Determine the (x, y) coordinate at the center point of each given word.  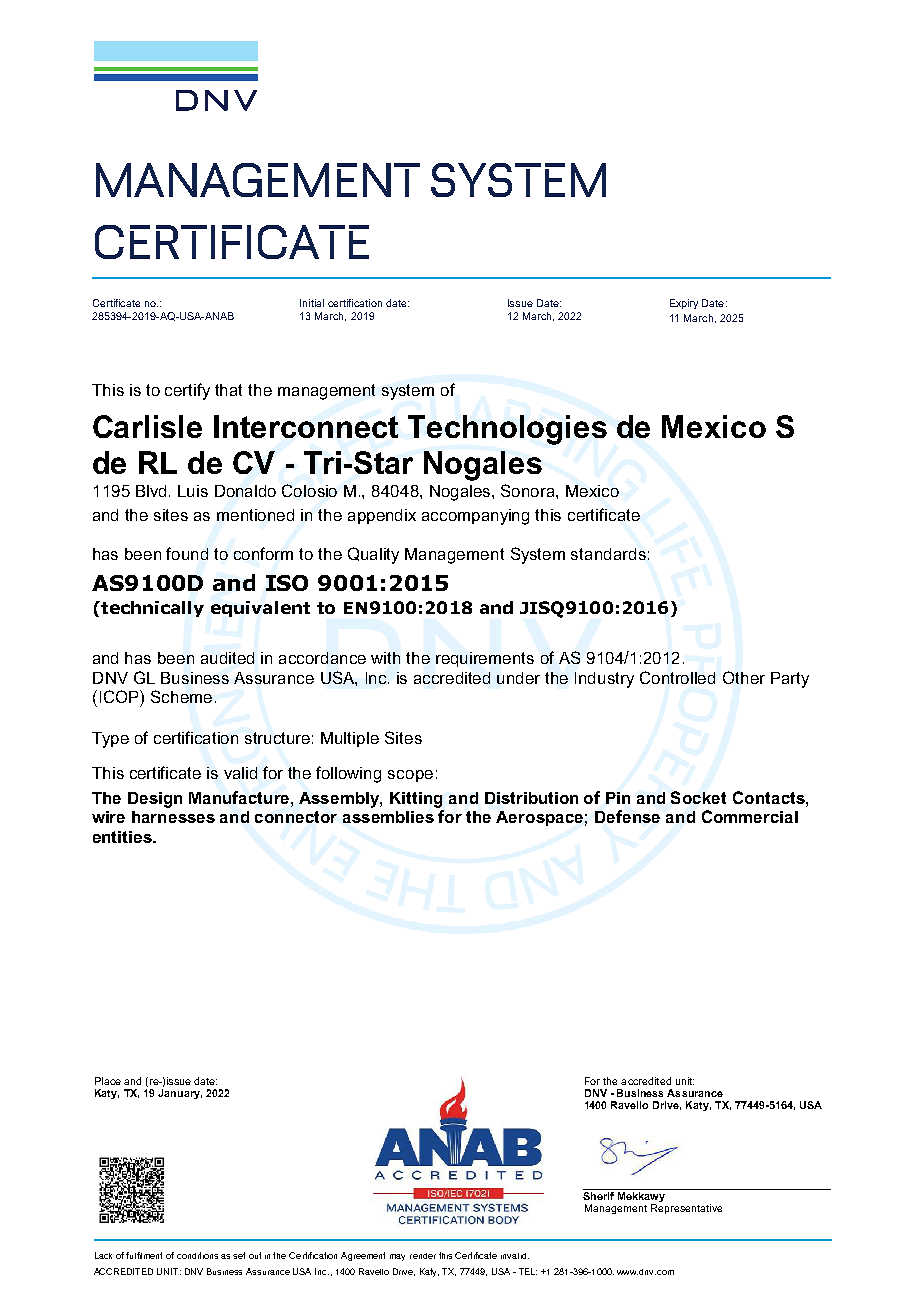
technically (152, 609)
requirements (485, 659)
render (423, 1256)
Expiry (684, 304)
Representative (686, 1209)
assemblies (388, 817)
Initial (312, 303)
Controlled (677, 677)
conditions (197, 1255)
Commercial (750, 816)
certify (187, 391)
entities (123, 837)
